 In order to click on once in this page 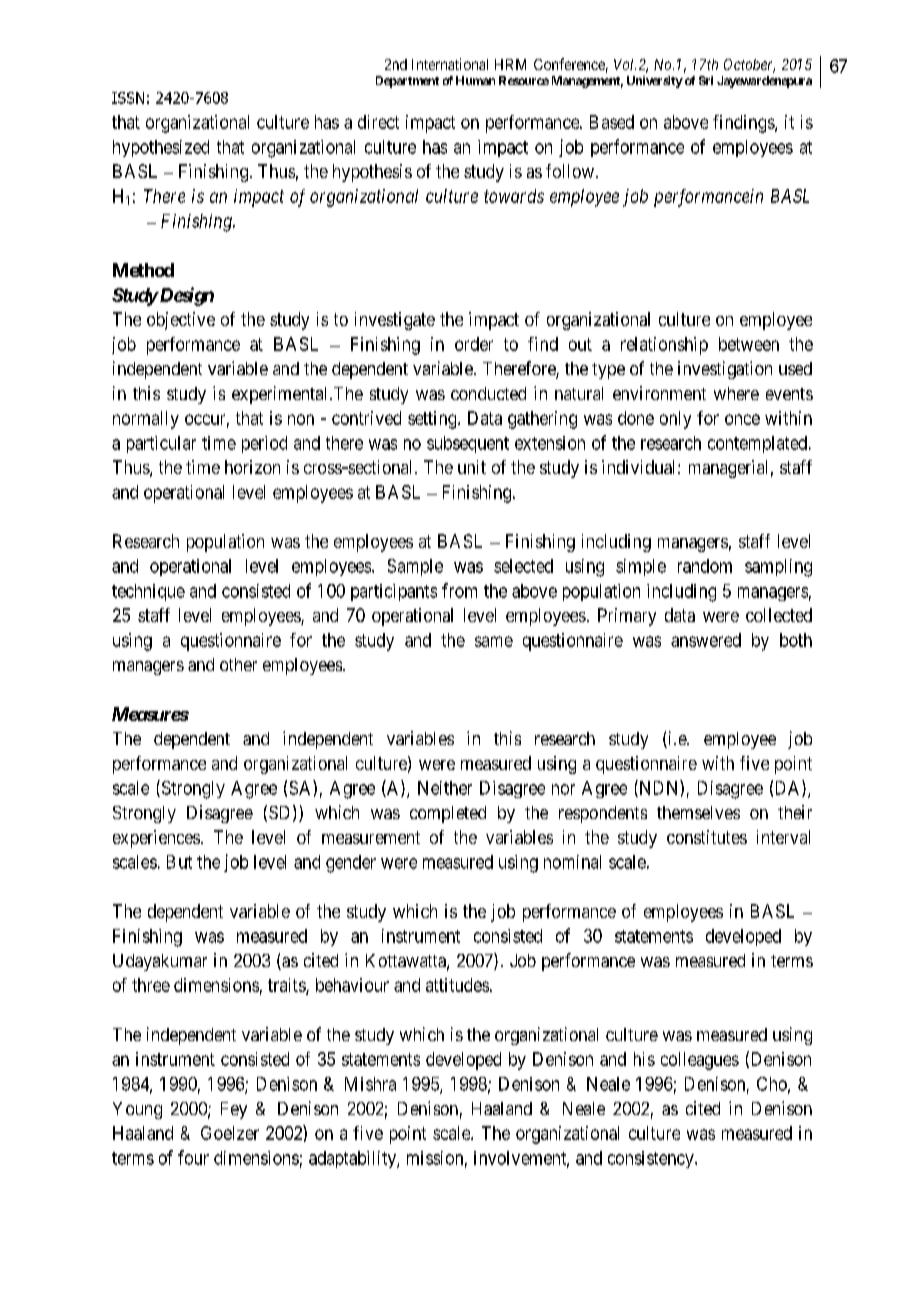, I will do `click(742, 419)`.
